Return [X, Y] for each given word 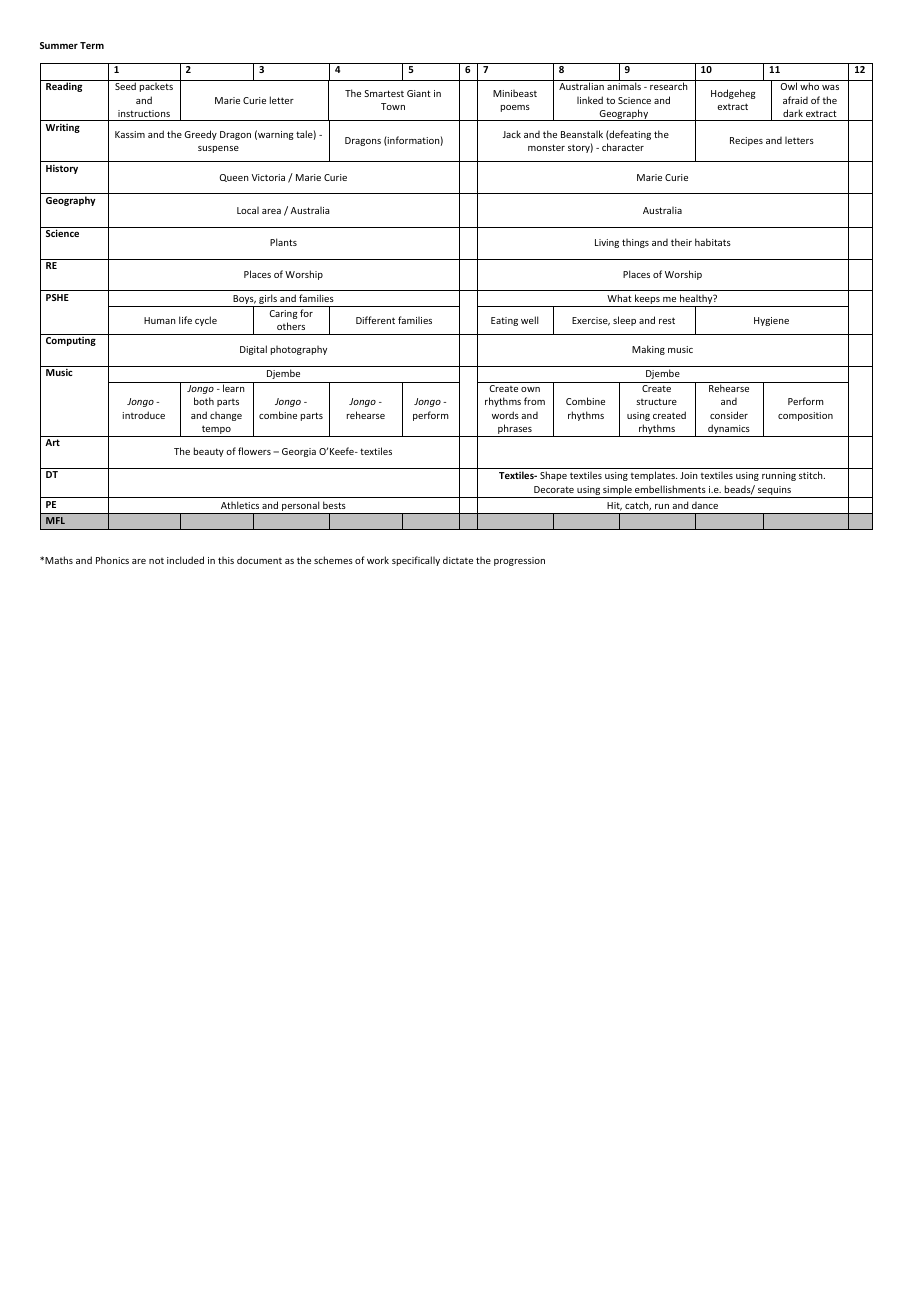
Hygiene [771, 321]
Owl [789, 86]
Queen [234, 178]
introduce [143, 415]
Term [92, 45]
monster [546, 147]
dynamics [729, 430]
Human [160, 320]
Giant [419, 93]
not [156, 561]
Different [375, 320]
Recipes [746, 141]
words [505, 415]
